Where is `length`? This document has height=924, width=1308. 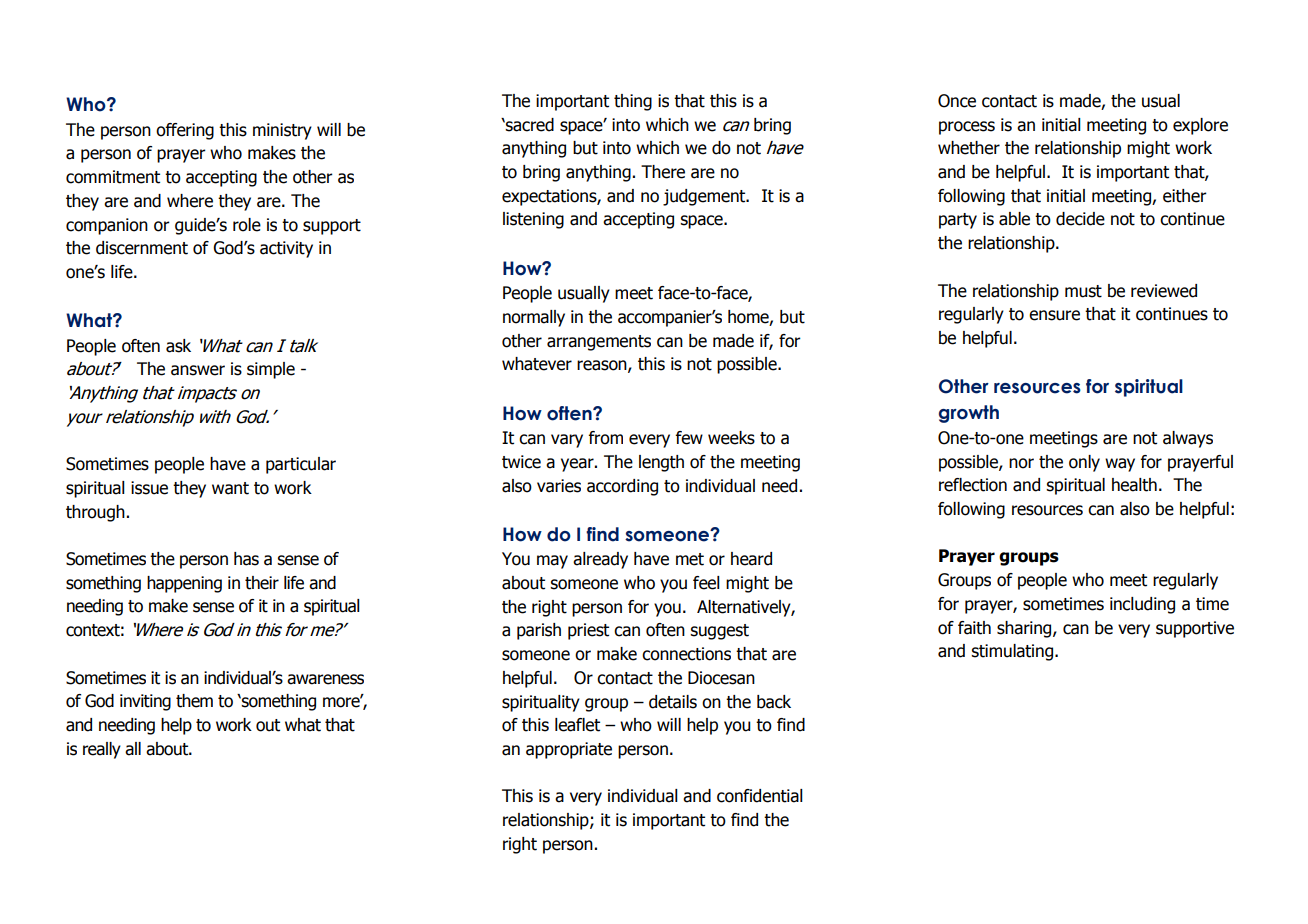 length is located at coordinates (661, 463).
